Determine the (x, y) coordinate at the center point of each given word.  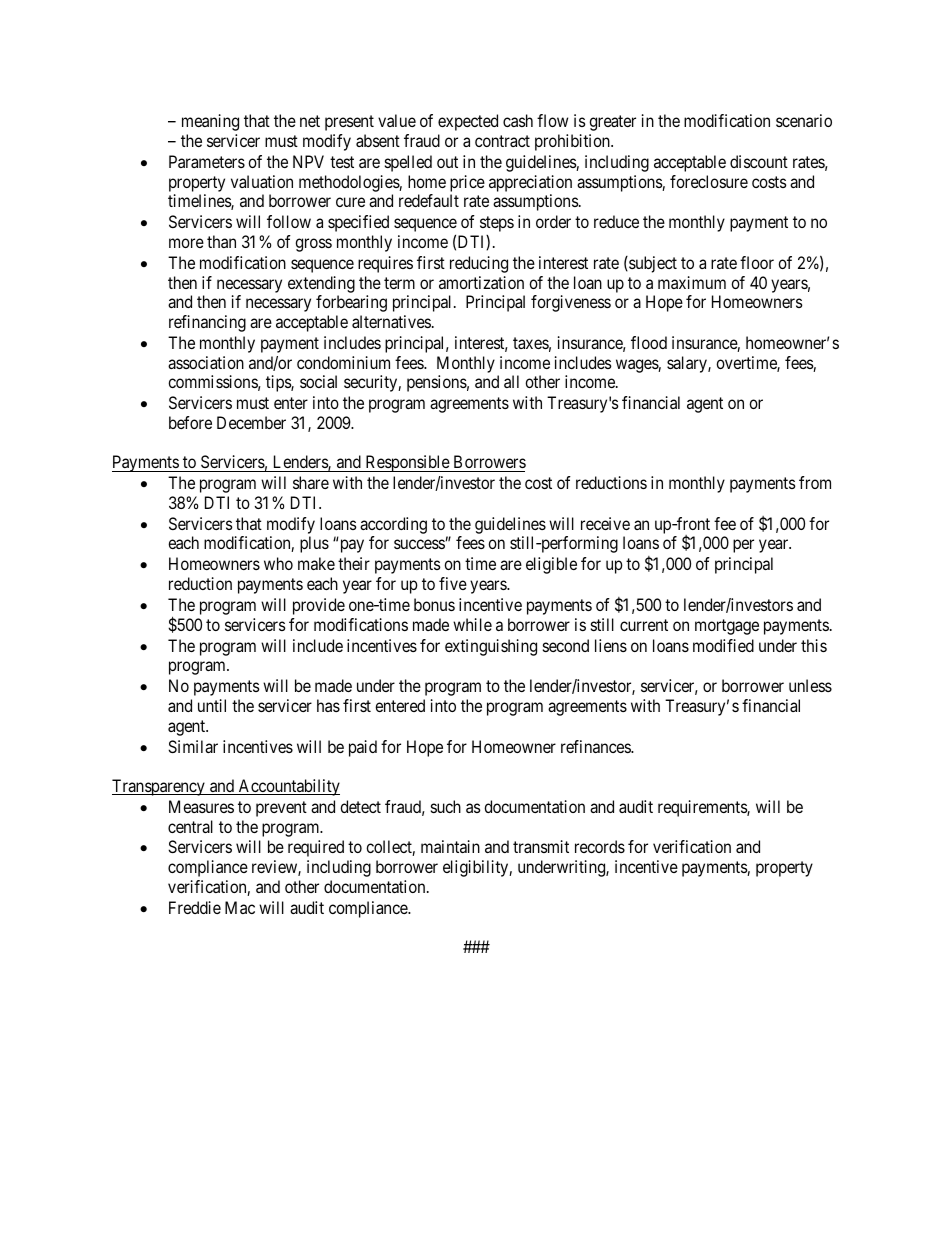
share (311, 482)
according (393, 525)
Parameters (207, 161)
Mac (240, 907)
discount (759, 161)
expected (468, 122)
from (815, 482)
